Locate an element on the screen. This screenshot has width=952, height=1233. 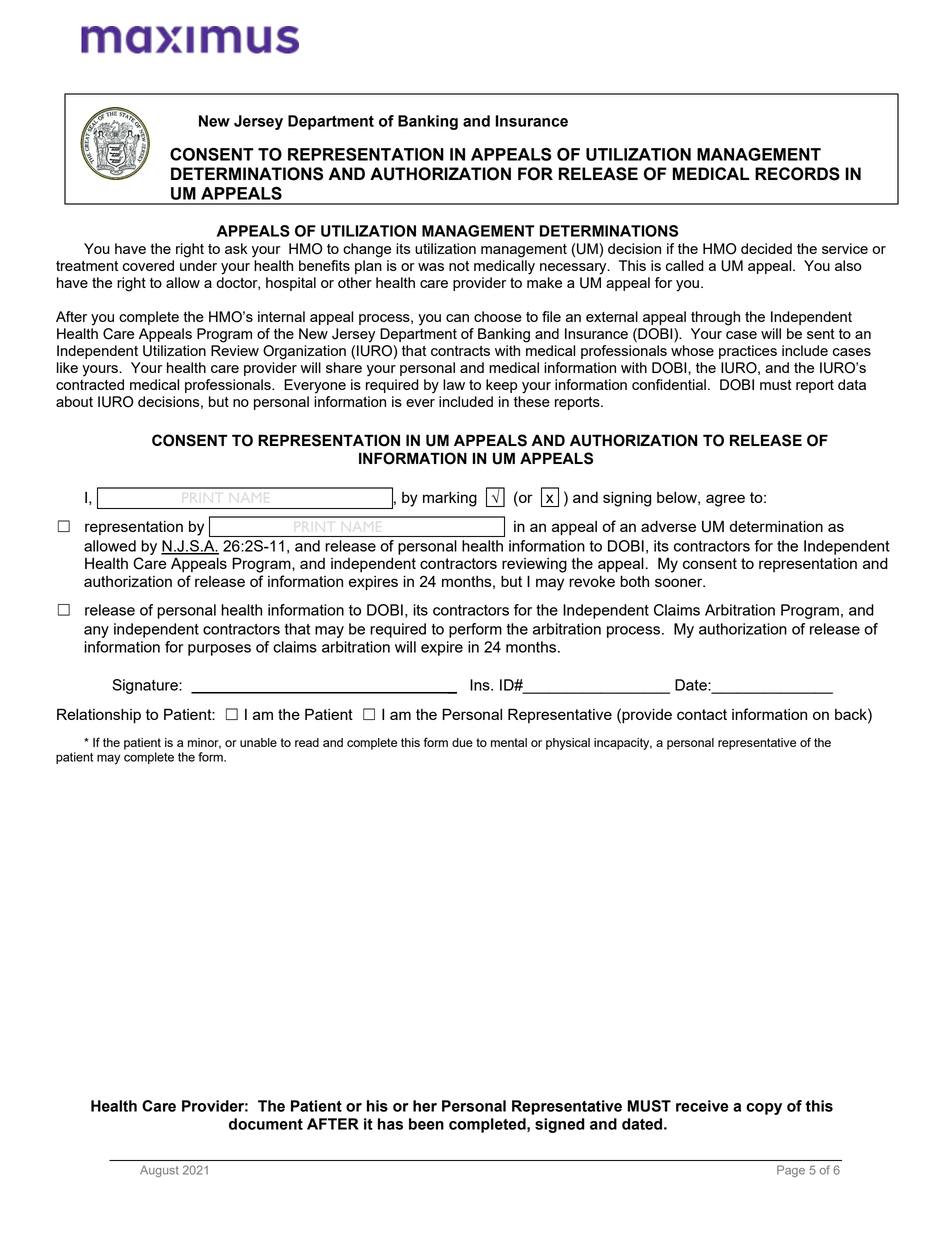
agree is located at coordinates (725, 500).
